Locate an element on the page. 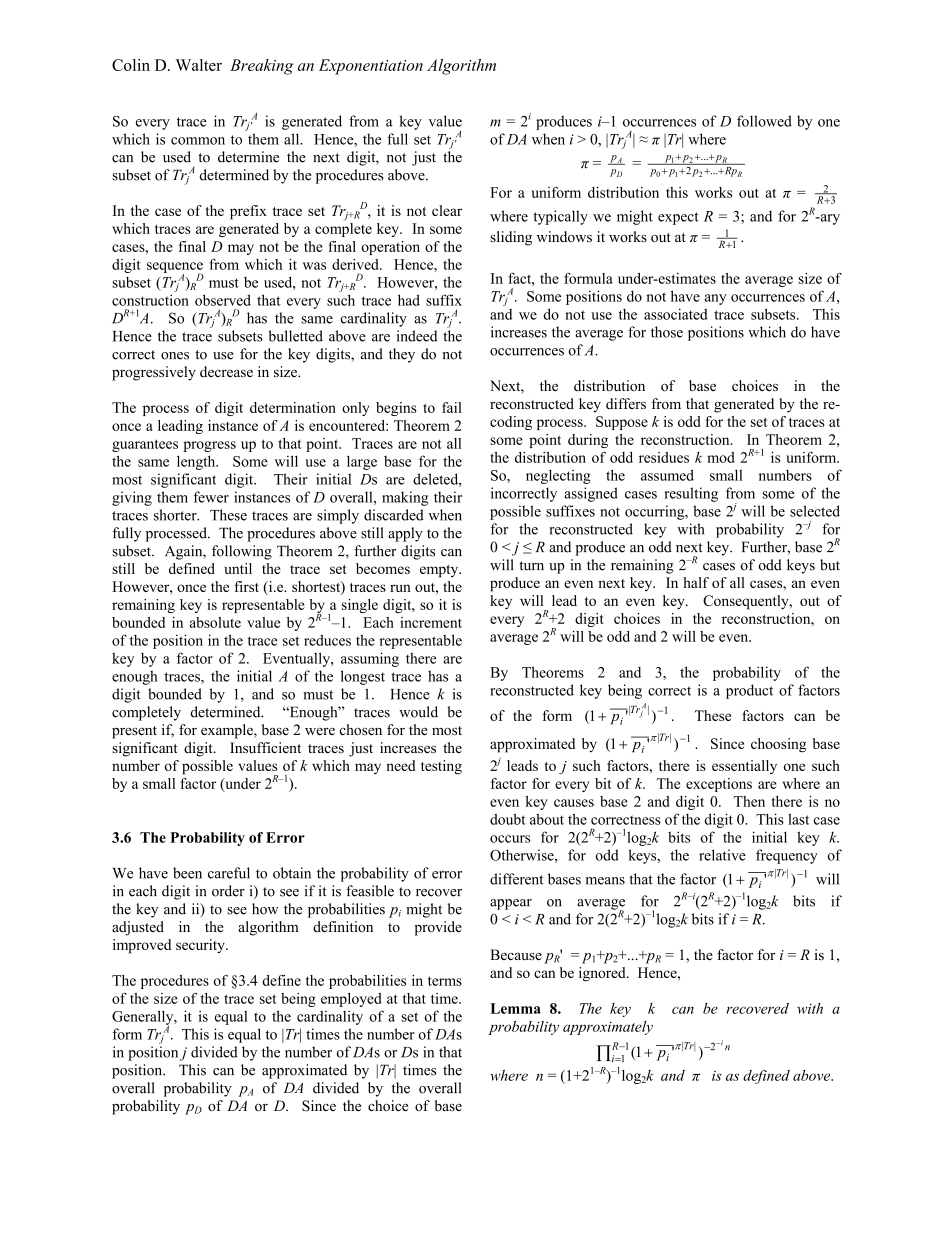 The height and width of the image is (1233, 952). empty is located at coordinates (440, 571).
